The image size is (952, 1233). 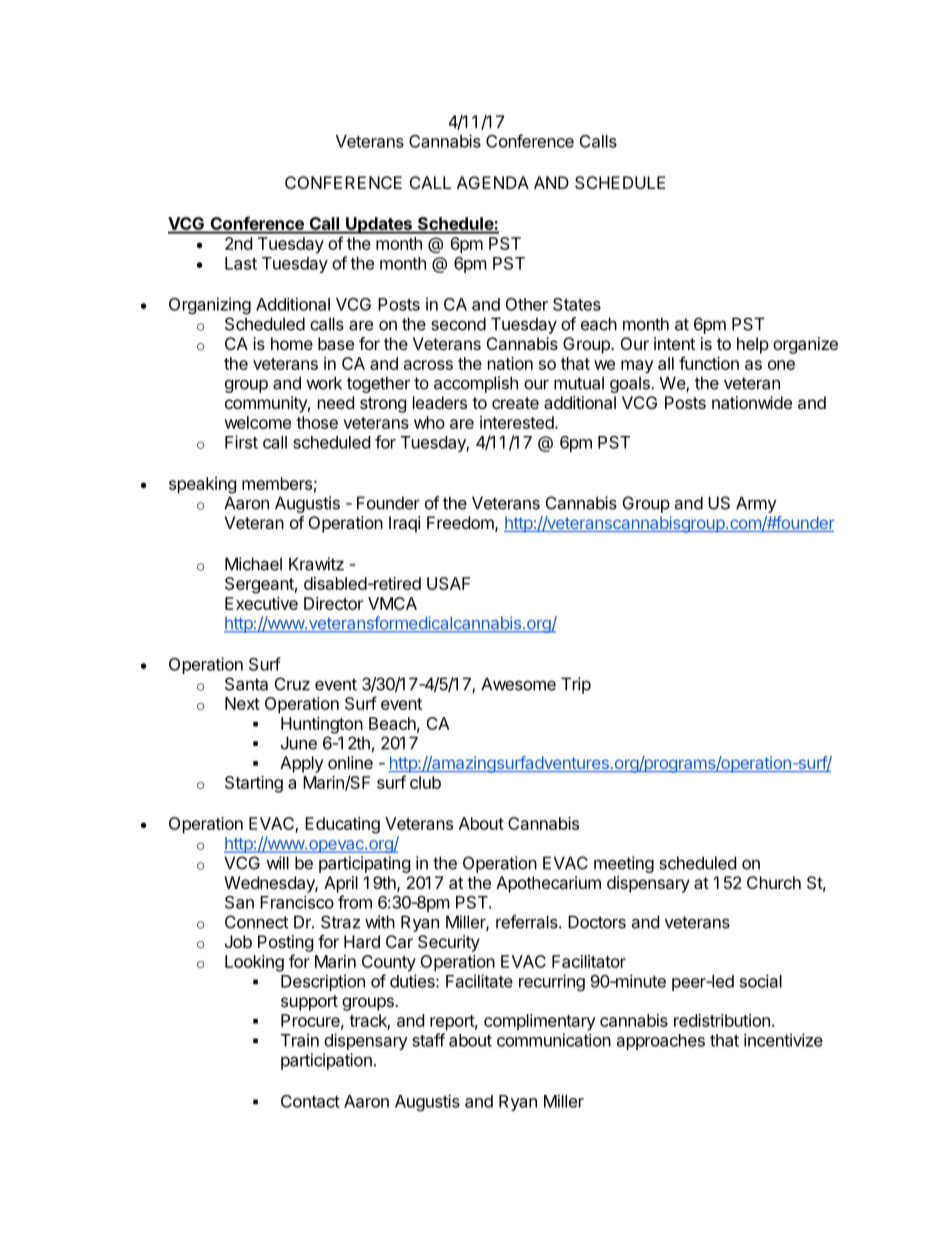 I want to click on interested, so click(x=518, y=422).
